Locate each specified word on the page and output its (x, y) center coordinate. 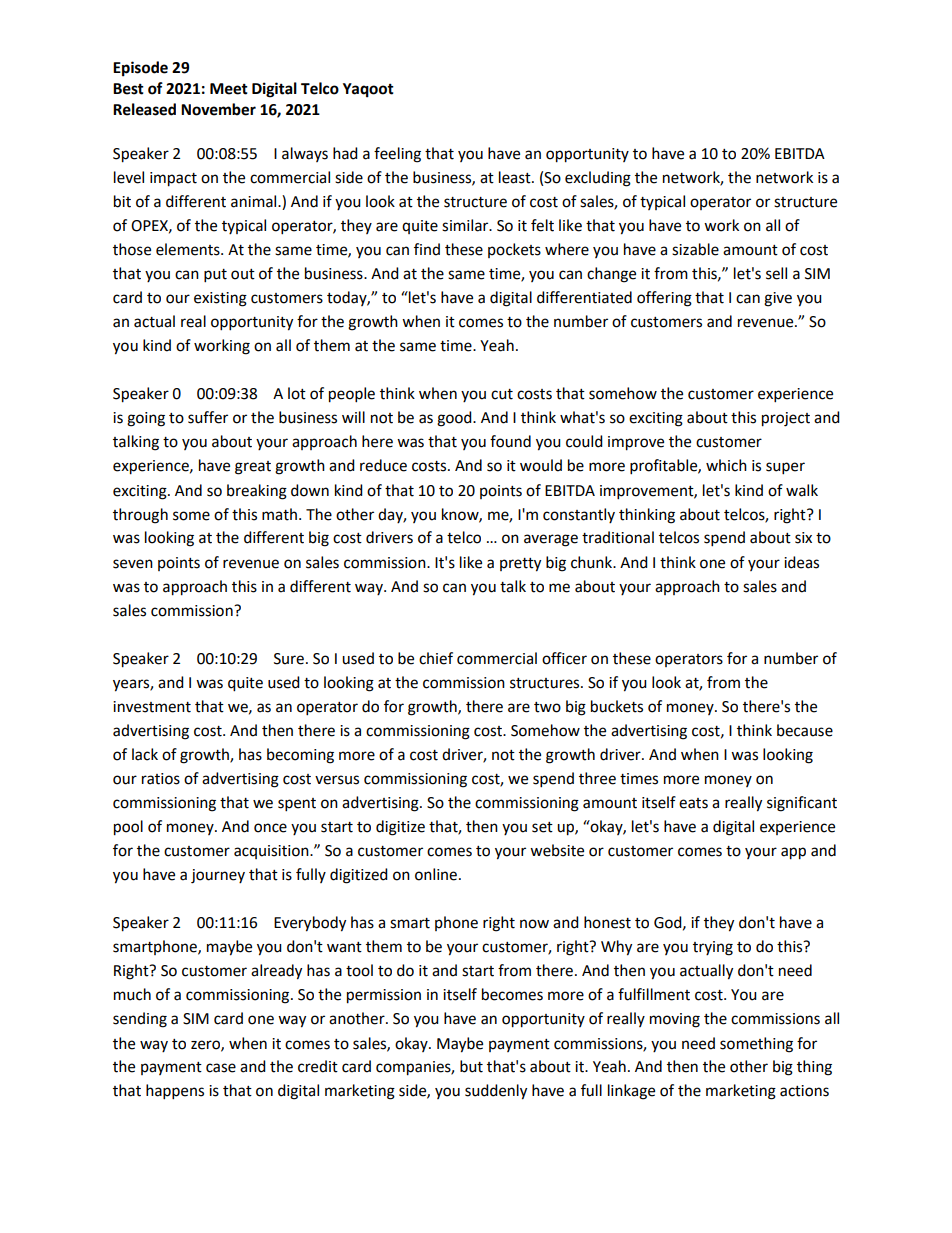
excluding (598, 179)
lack (145, 754)
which (726, 465)
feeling (397, 155)
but (471, 1066)
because (805, 730)
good (455, 419)
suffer (208, 417)
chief (436, 658)
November (218, 109)
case (221, 1068)
